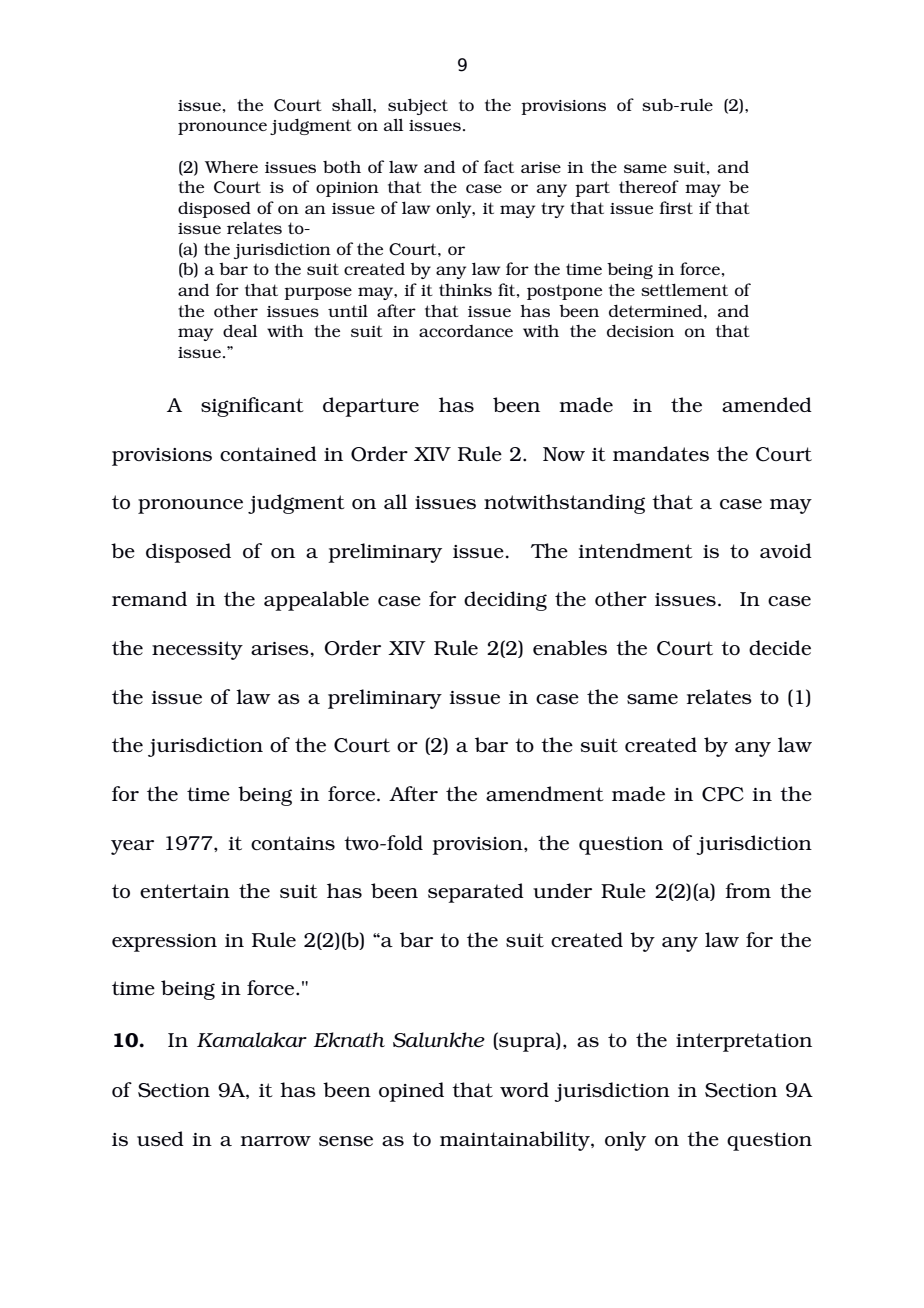 The width and height of the screenshot is (924, 1308). Describe the element at coordinates (649, 186) in the screenshot. I see `thereof` at that location.
